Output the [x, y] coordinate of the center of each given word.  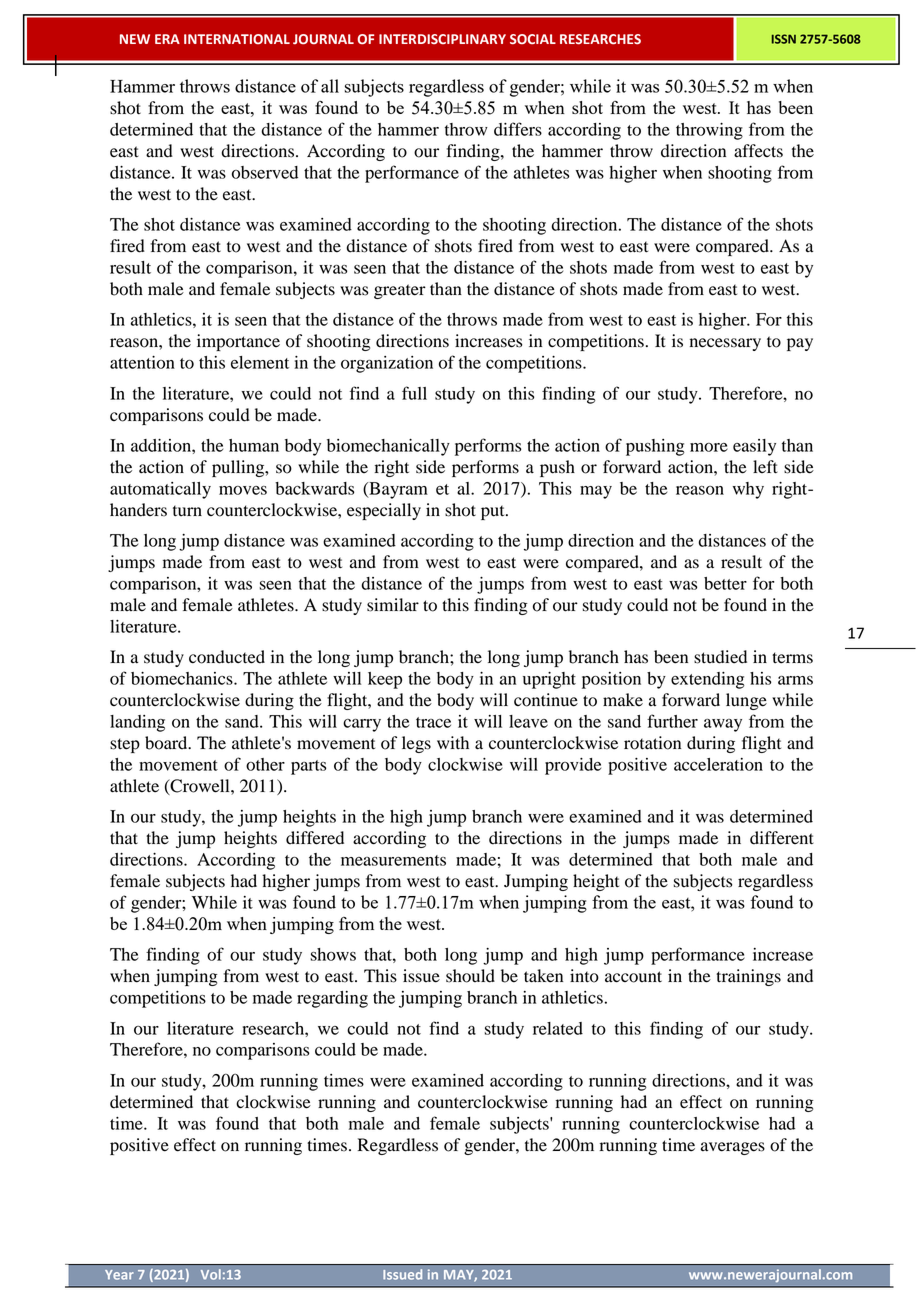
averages [733, 1148]
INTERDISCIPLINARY [442, 39]
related [558, 1028]
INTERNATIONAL [237, 39]
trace [433, 722]
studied [720, 657]
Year [119, 1275]
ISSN [784, 39]
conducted [227, 657]
